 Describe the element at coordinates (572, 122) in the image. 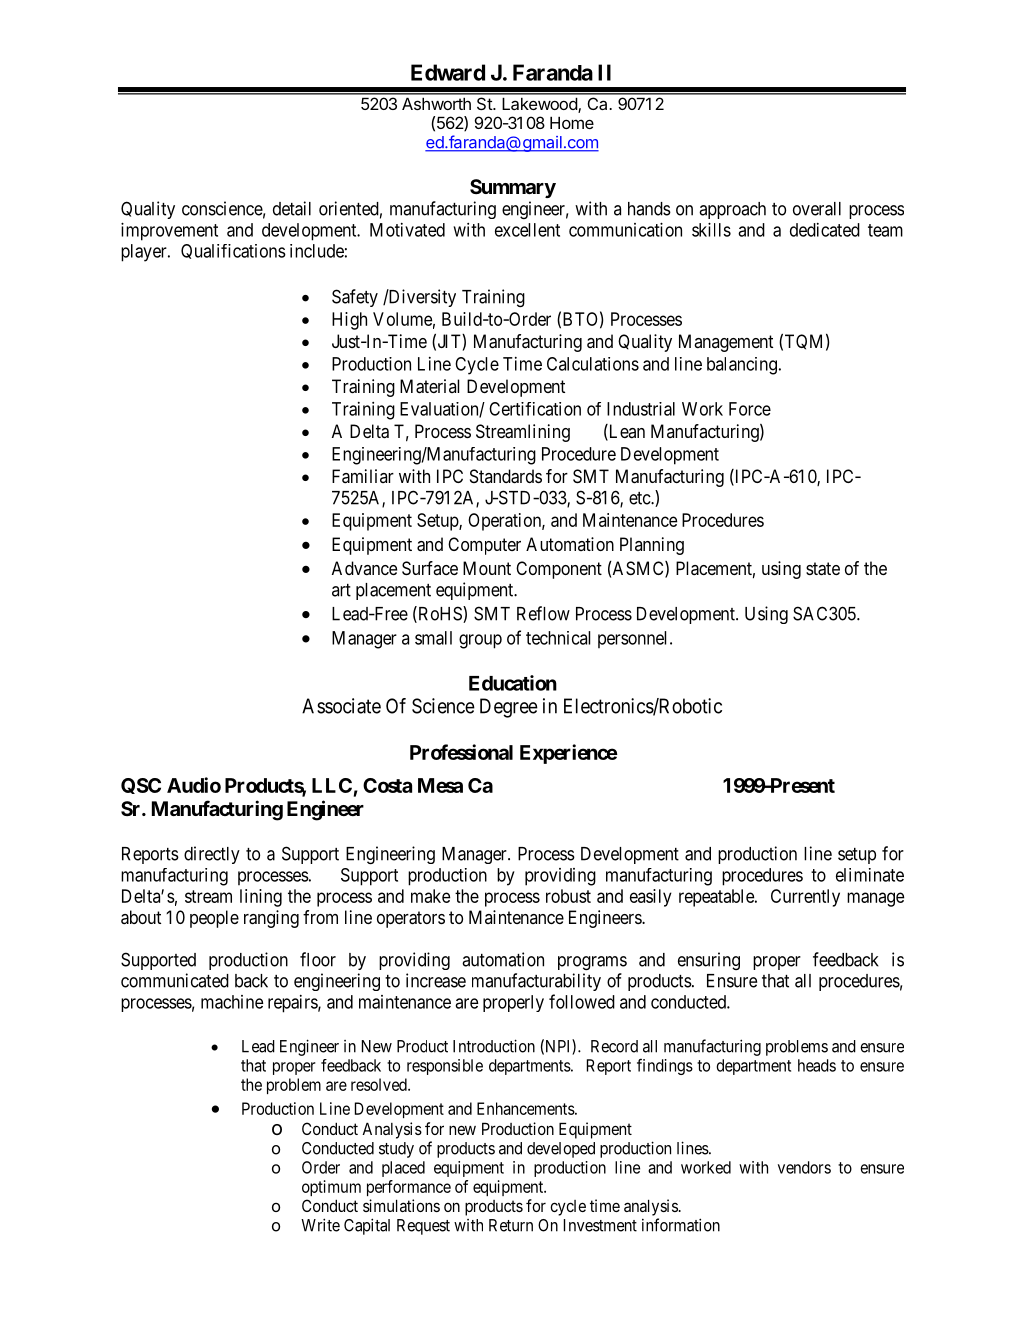

I see `Home` at that location.
